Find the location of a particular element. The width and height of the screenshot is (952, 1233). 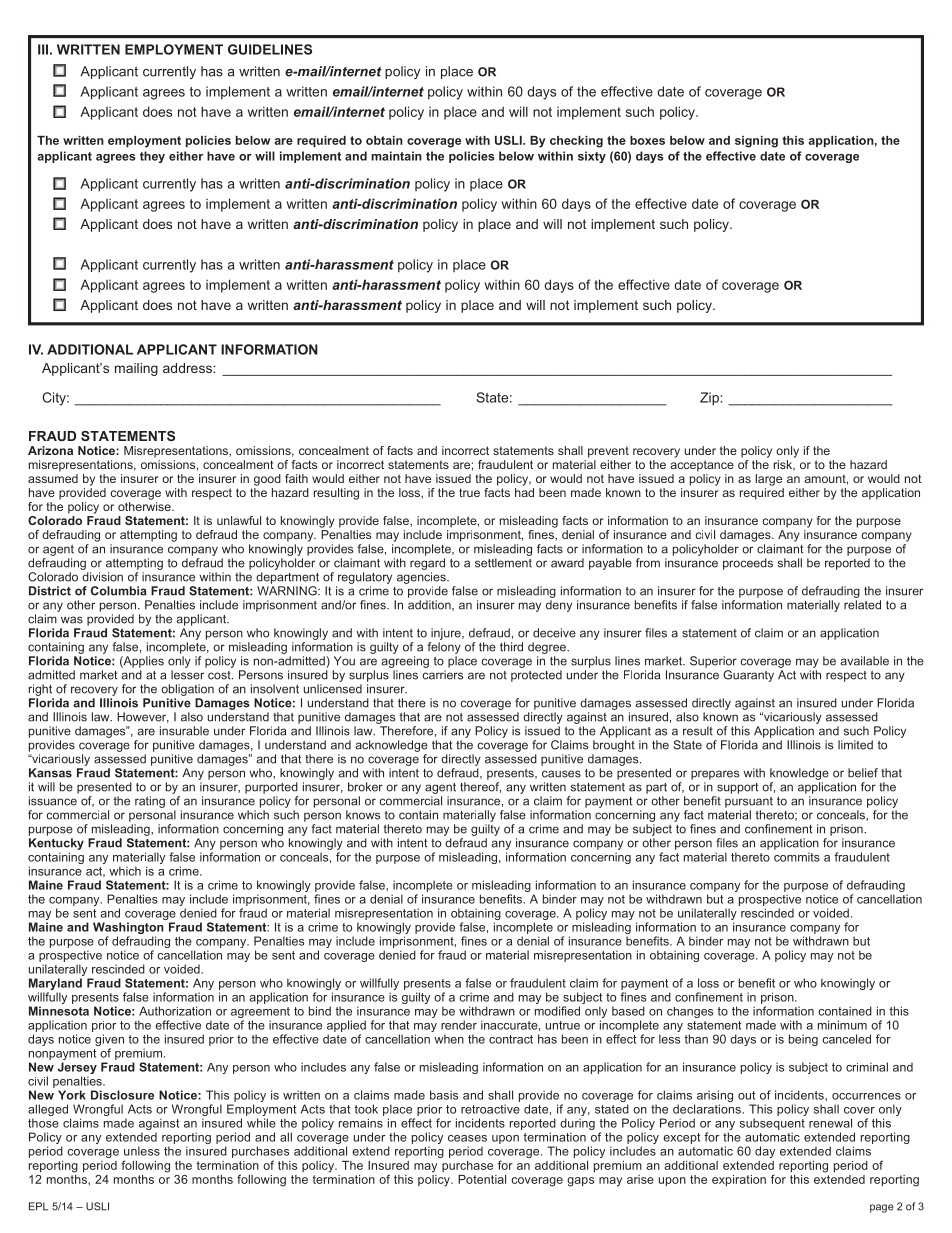

those is located at coordinates (43, 1123).
